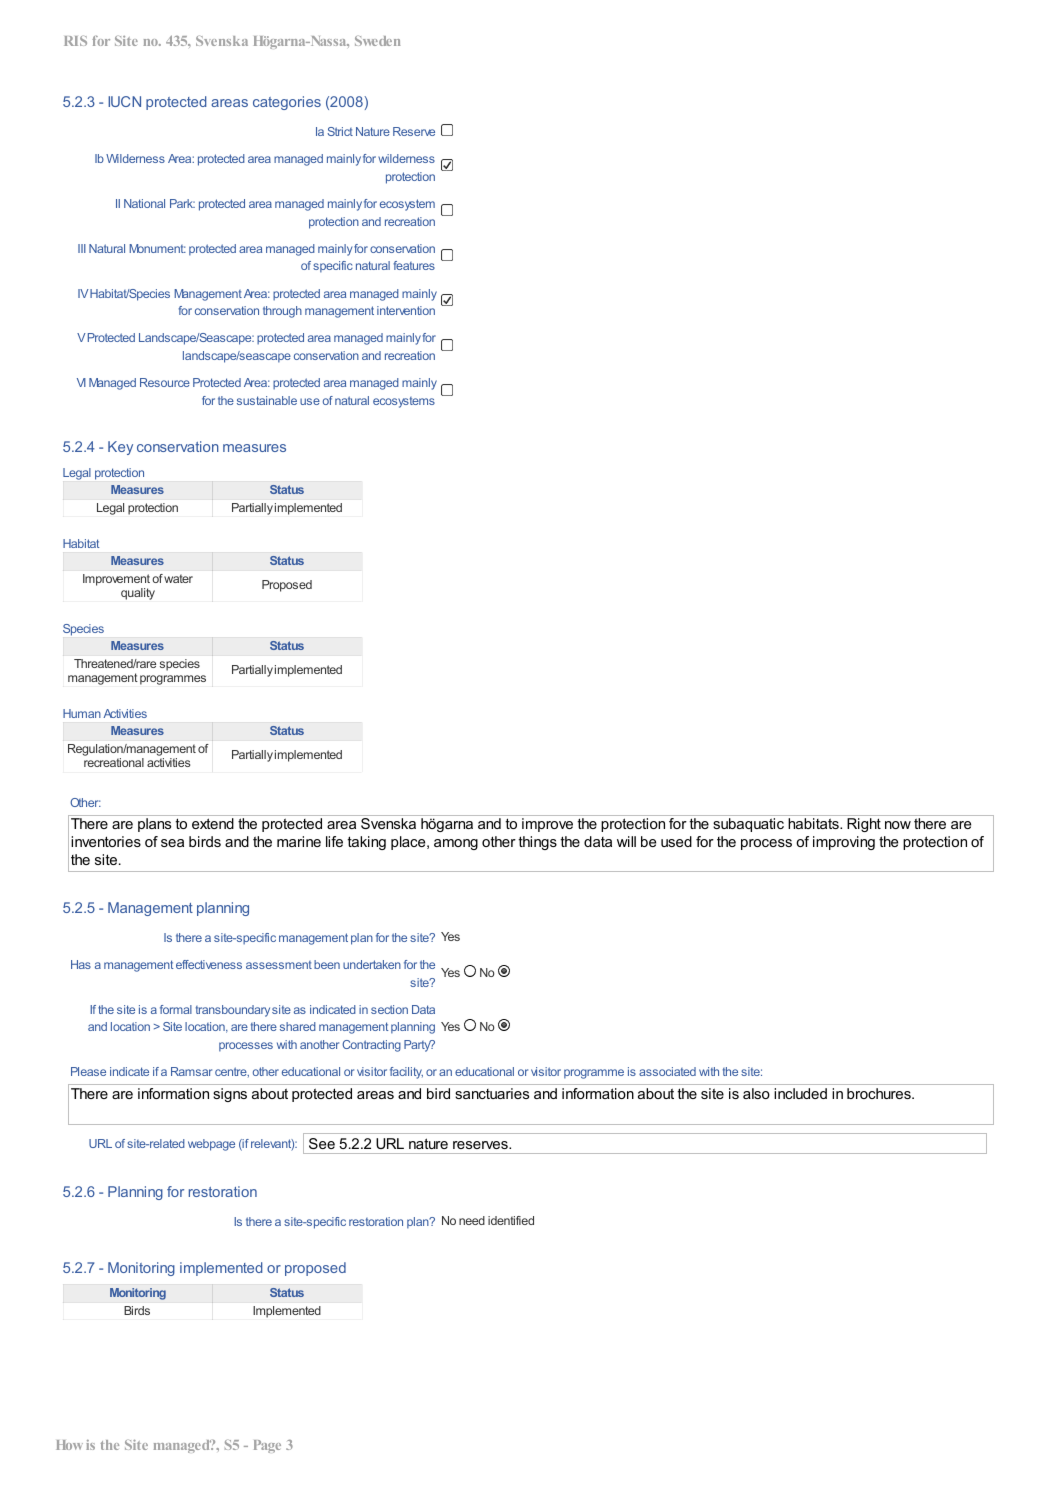  Describe the element at coordinates (406, 310) in the screenshot. I see `intervention` at that location.
